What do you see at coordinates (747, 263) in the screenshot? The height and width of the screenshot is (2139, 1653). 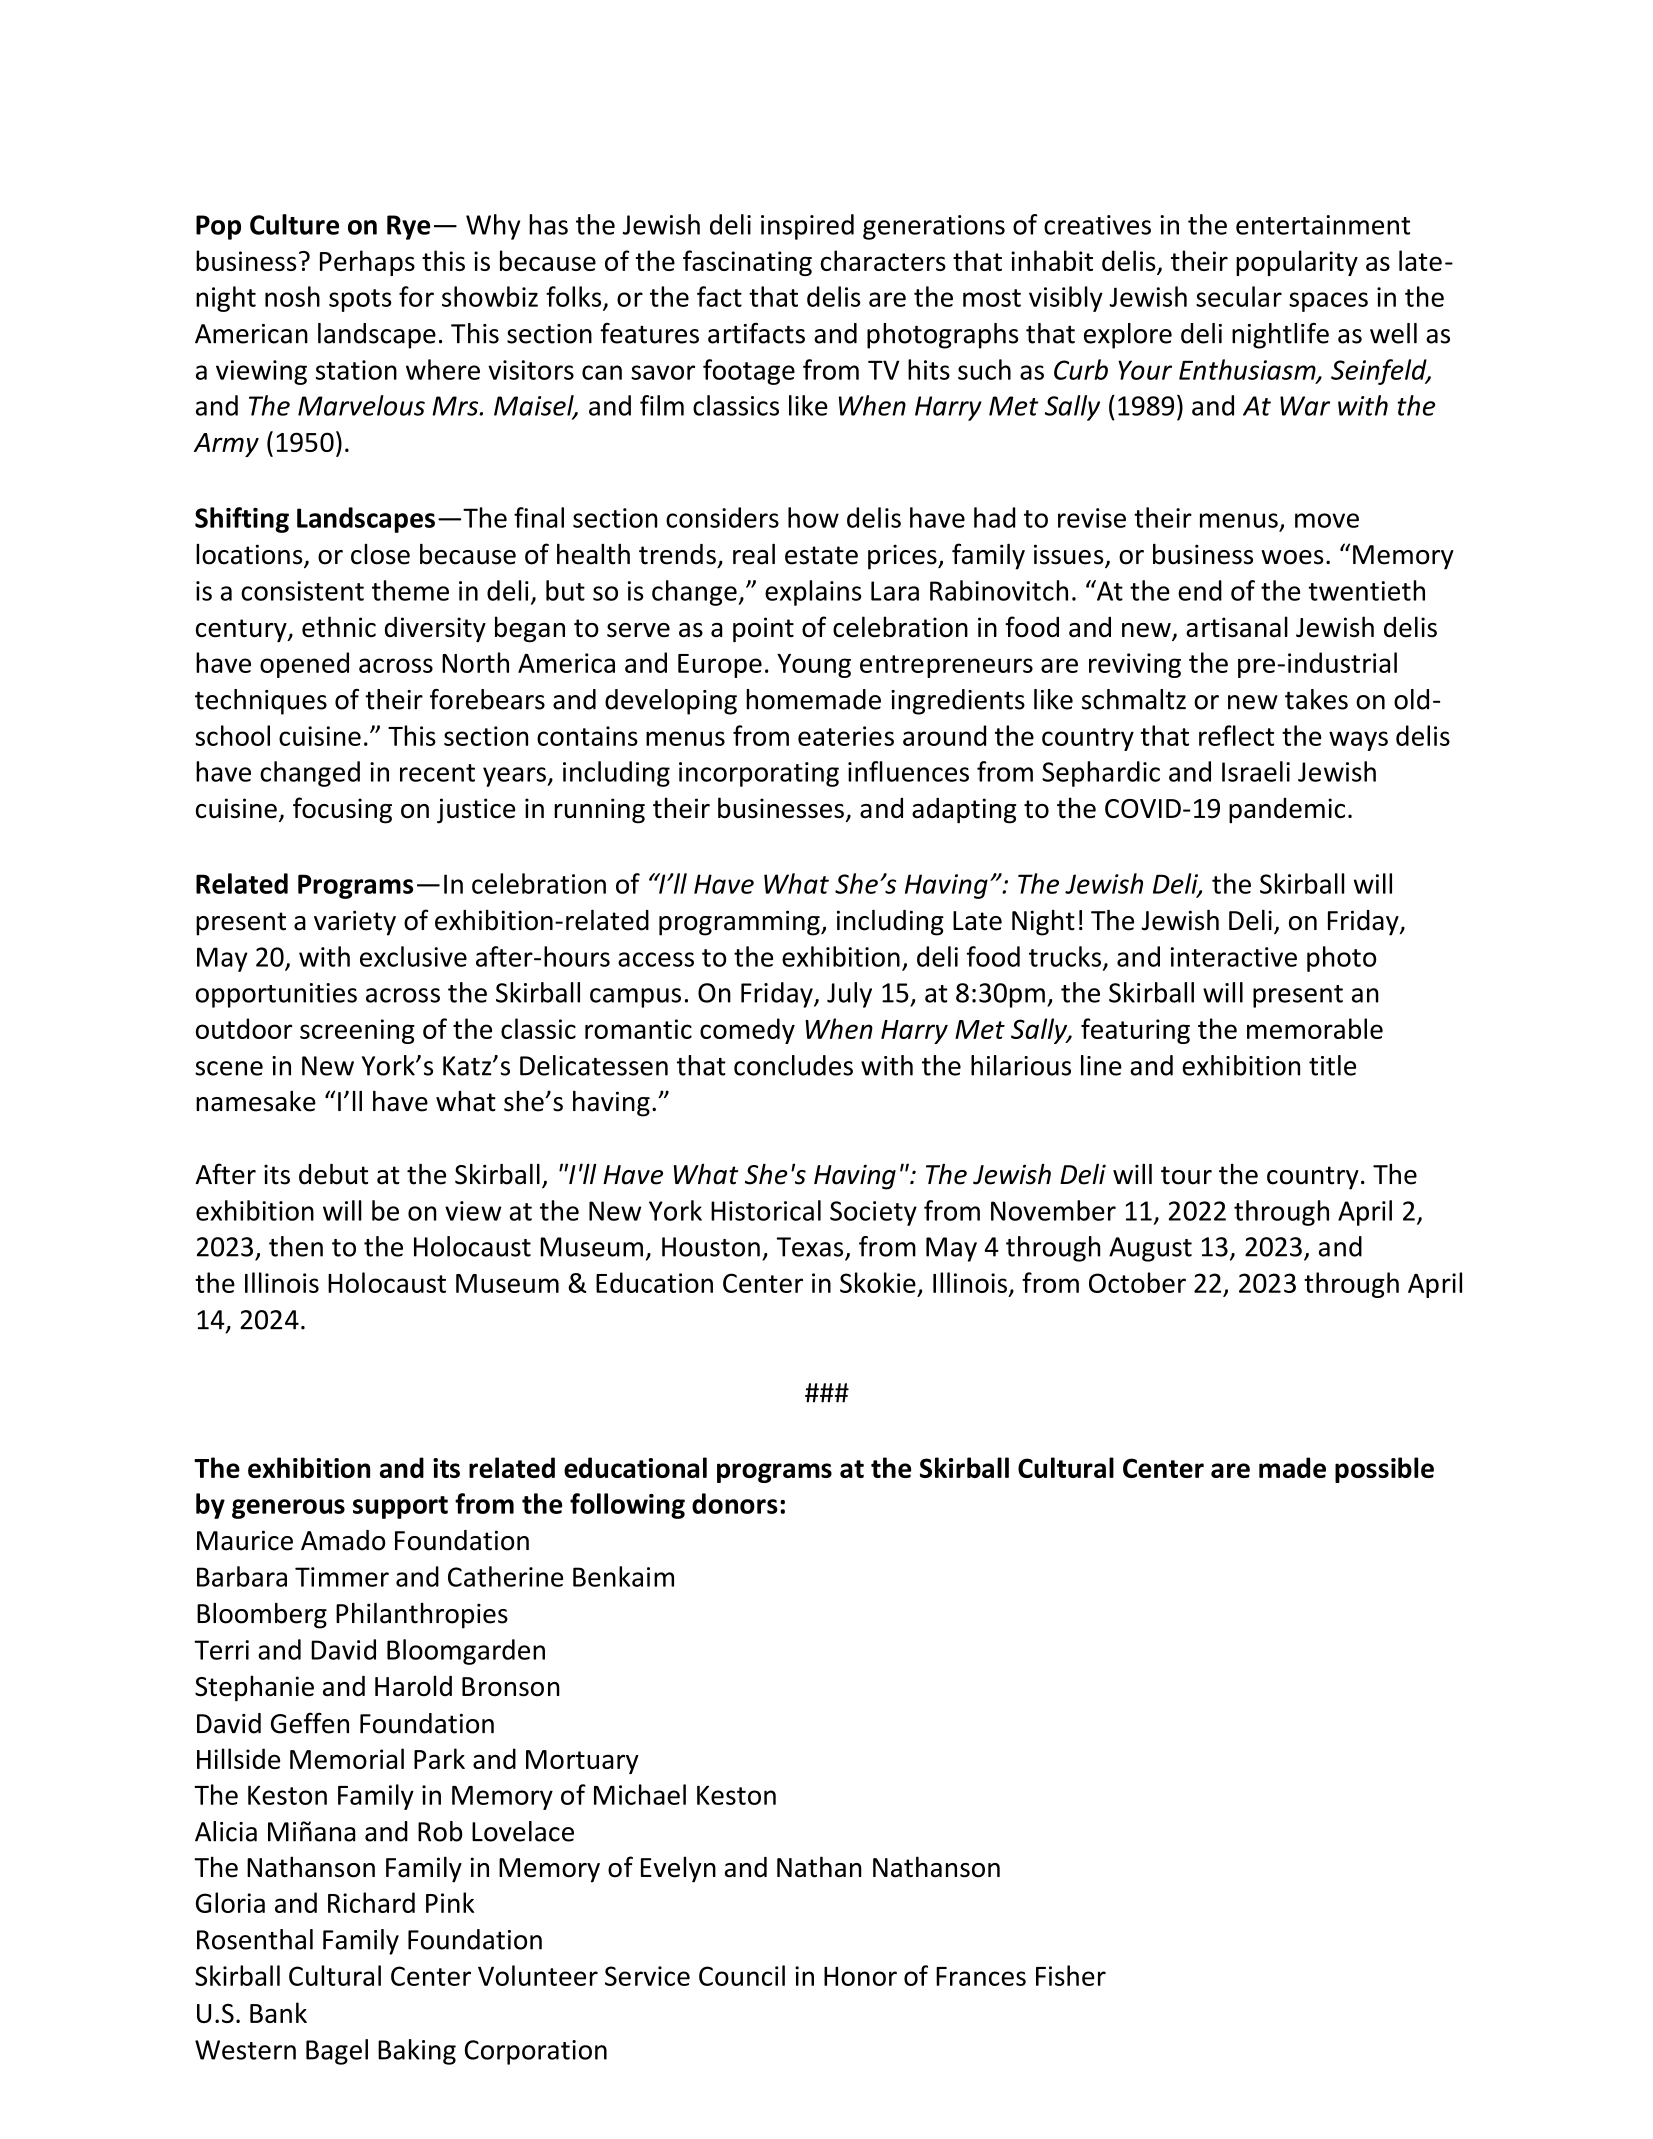 I see `fascinating` at bounding box center [747, 263].
